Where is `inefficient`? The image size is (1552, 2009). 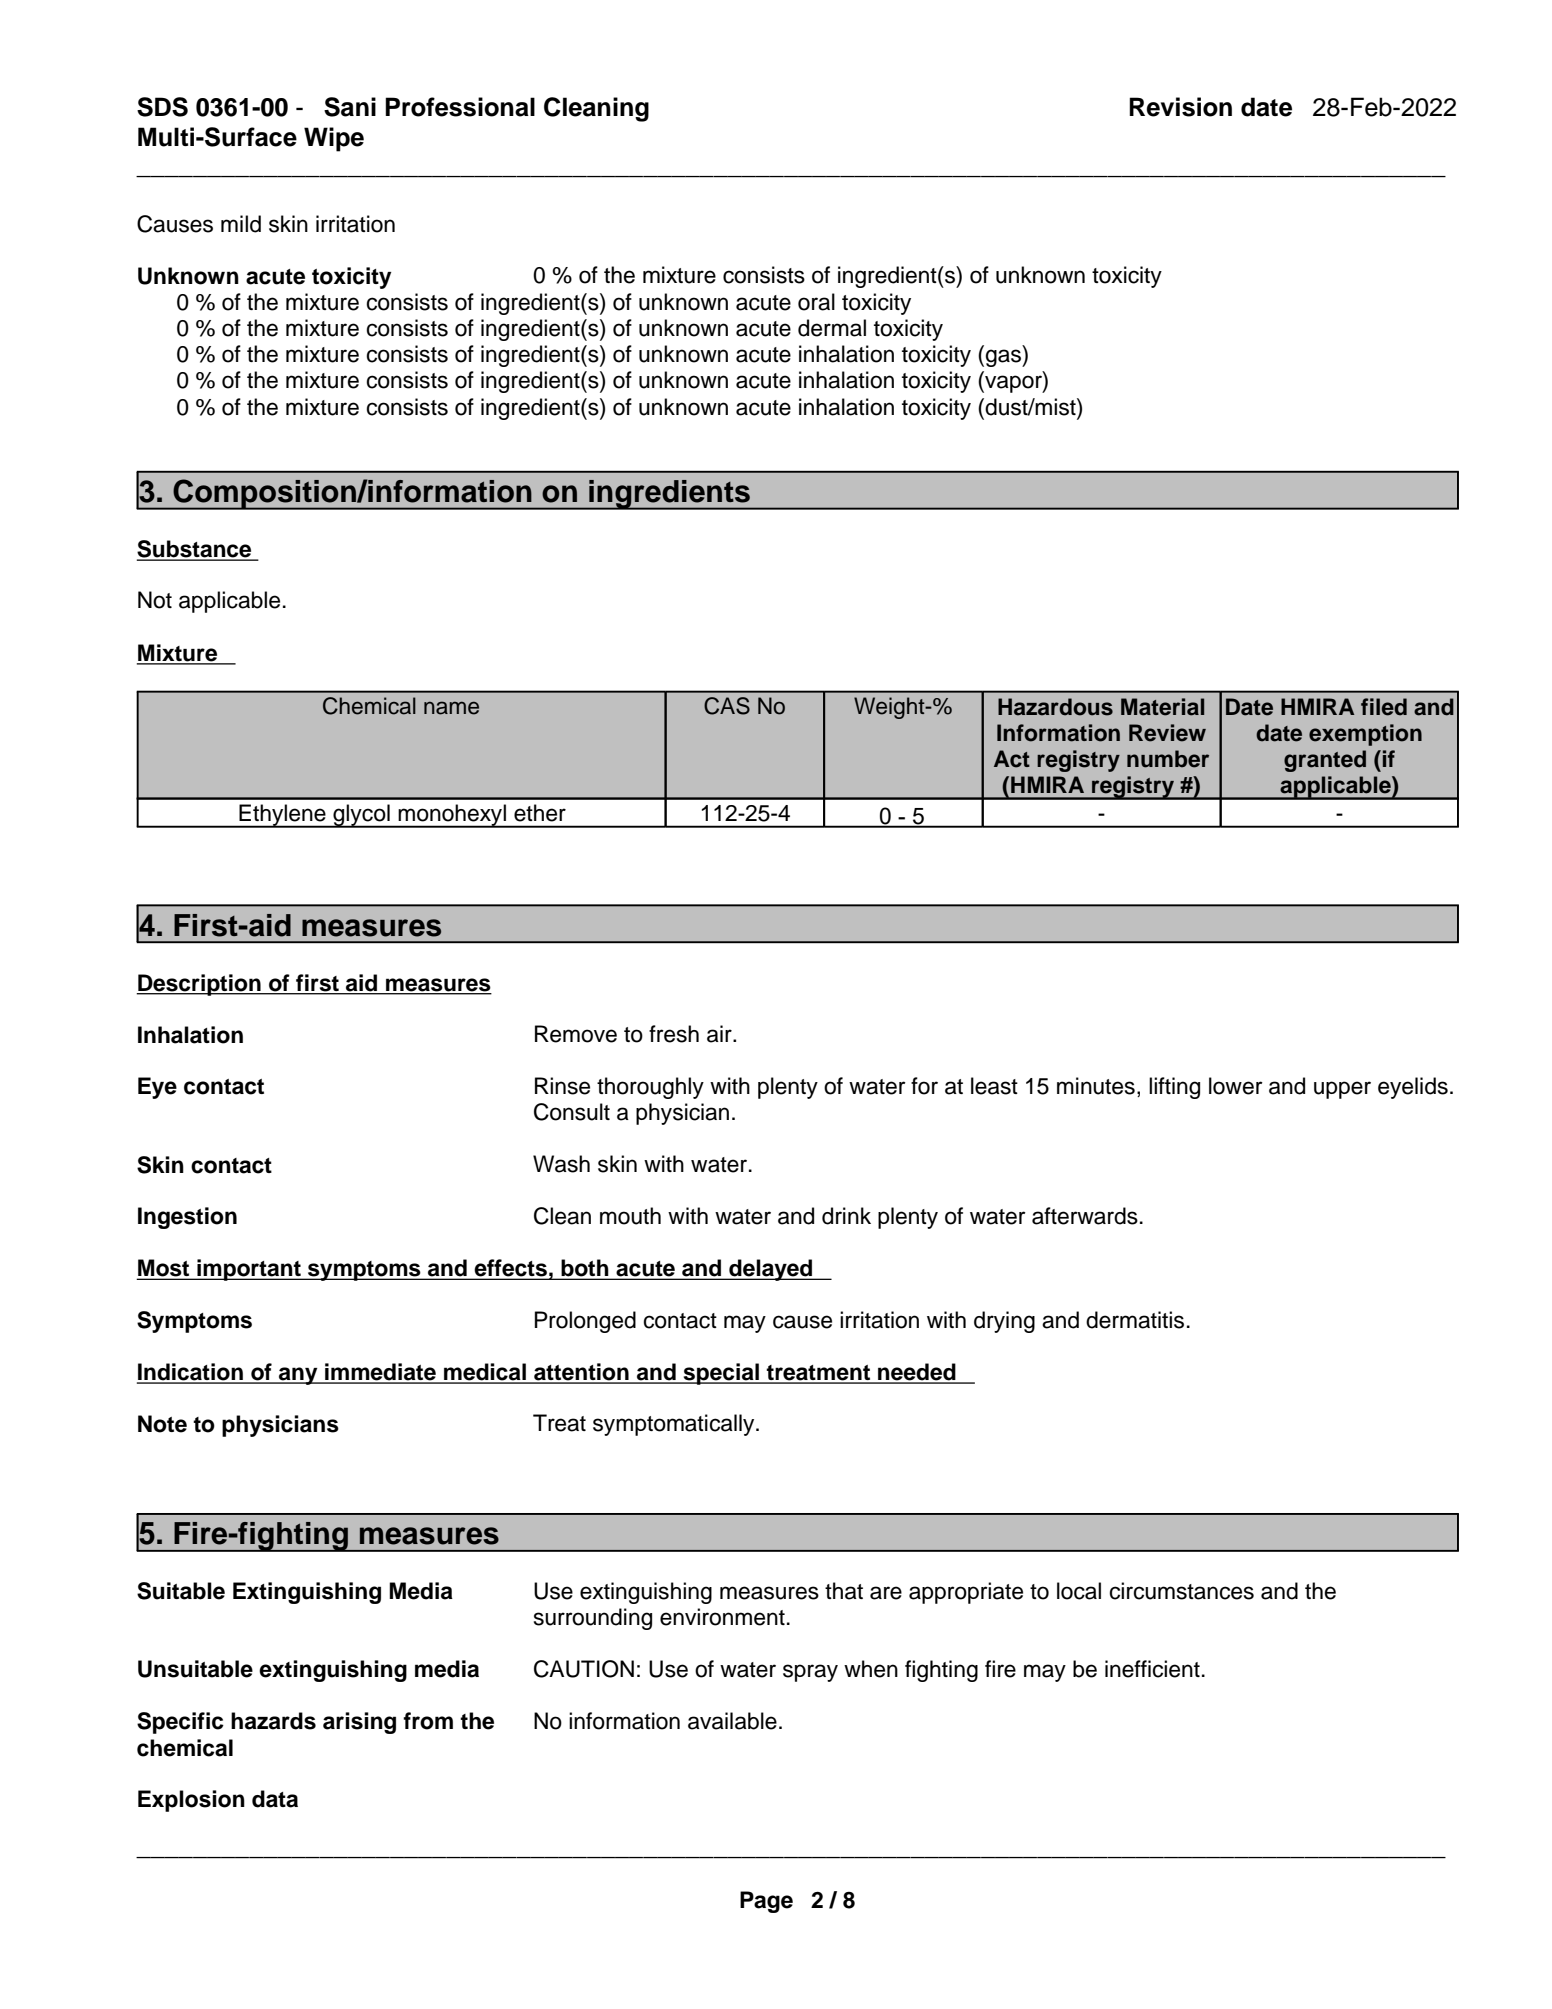 inefficient is located at coordinates (1152, 1669).
